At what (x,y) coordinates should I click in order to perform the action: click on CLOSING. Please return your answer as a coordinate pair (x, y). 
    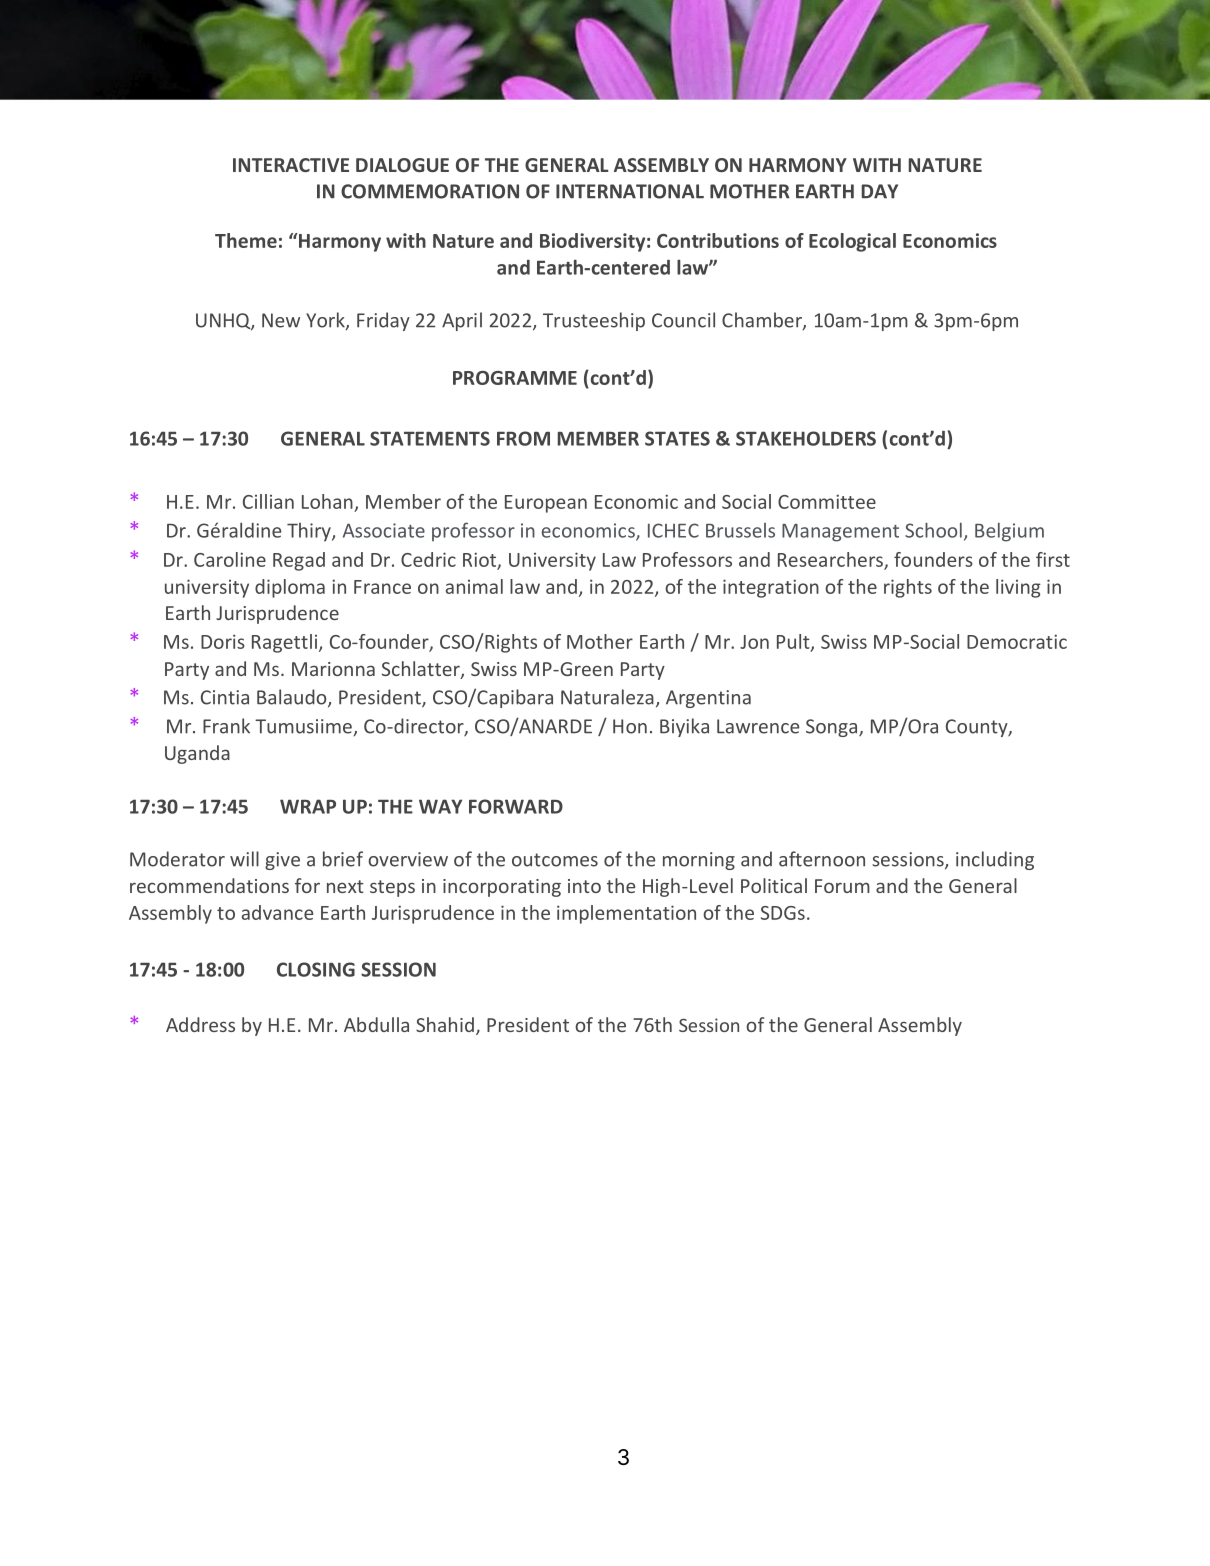
    Looking at the image, I should click on (316, 969).
